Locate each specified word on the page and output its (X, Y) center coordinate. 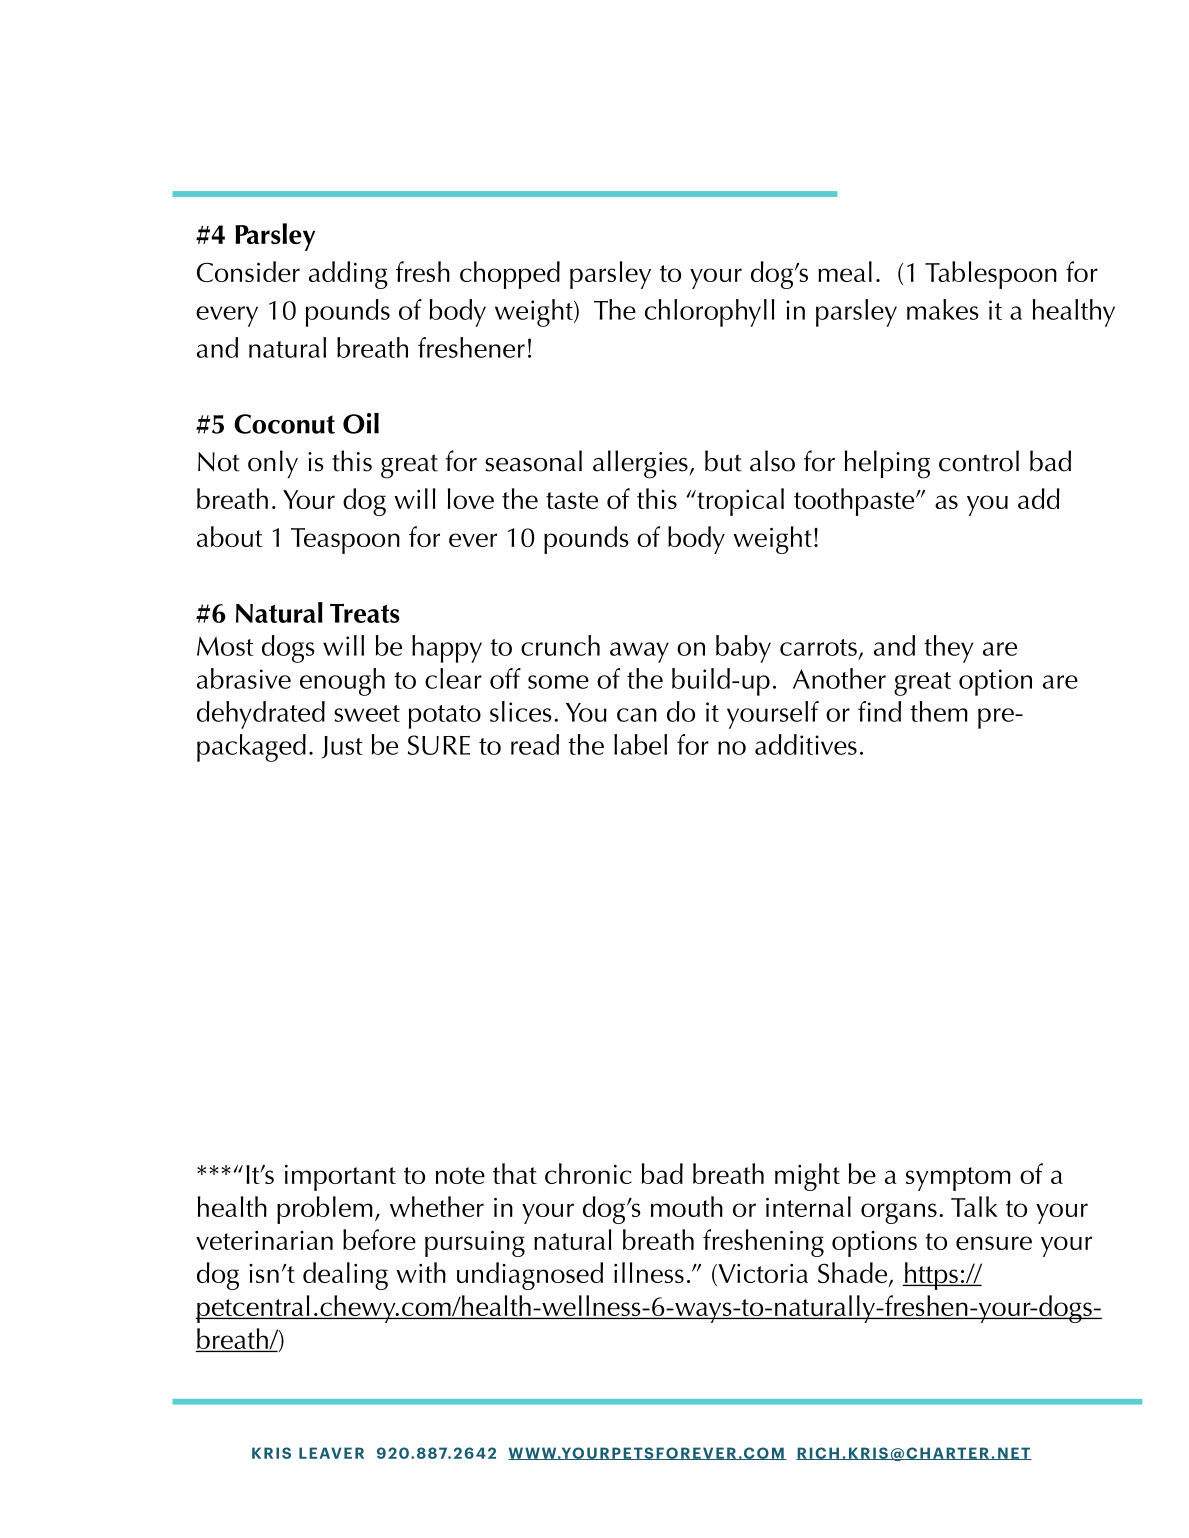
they (948, 649)
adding (348, 275)
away (639, 652)
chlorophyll (710, 313)
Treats (365, 613)
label (640, 744)
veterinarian (264, 1240)
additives (806, 744)
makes (943, 309)
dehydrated (261, 715)
